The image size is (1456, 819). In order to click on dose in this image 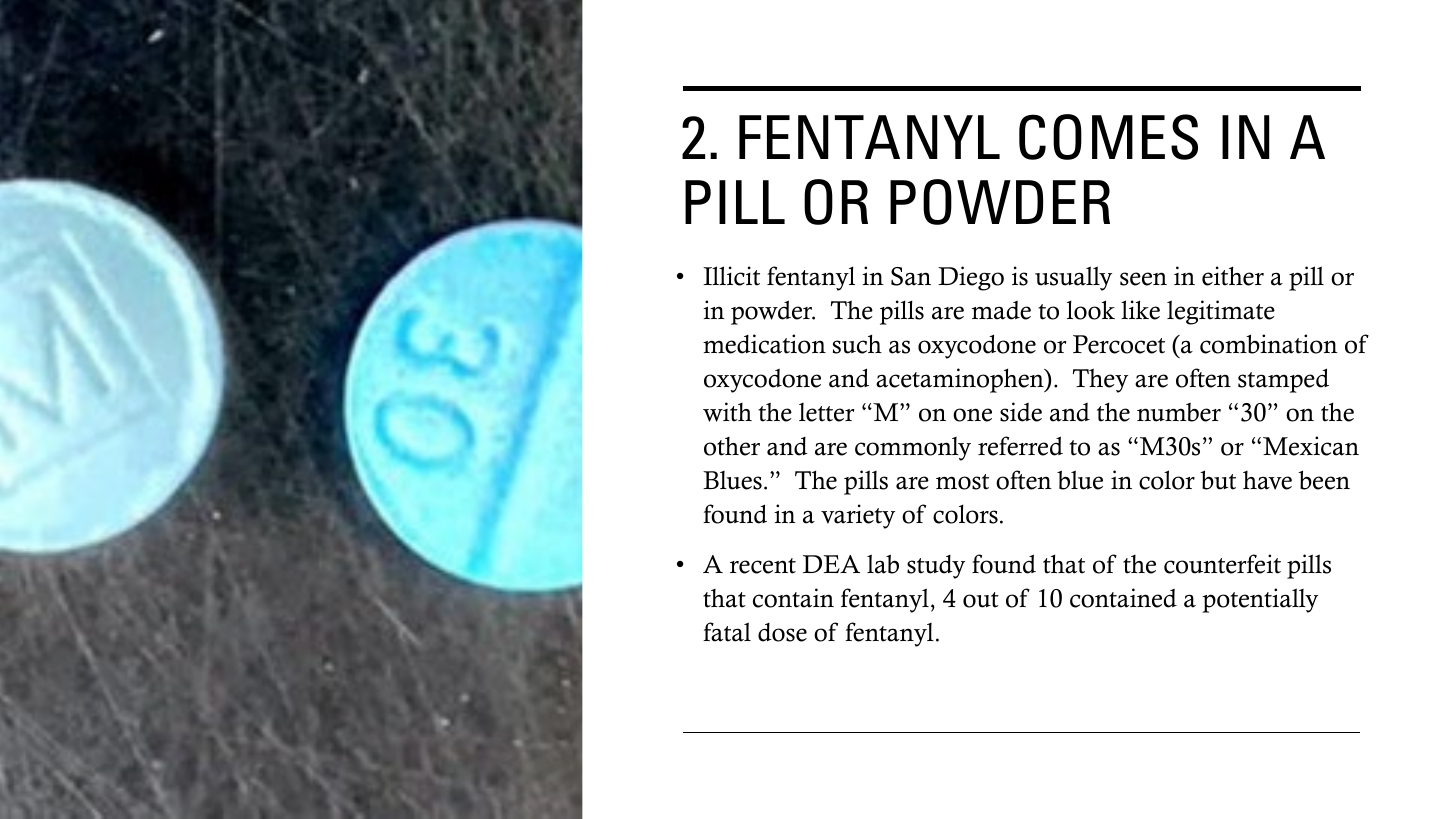, I will do `click(782, 632)`.
